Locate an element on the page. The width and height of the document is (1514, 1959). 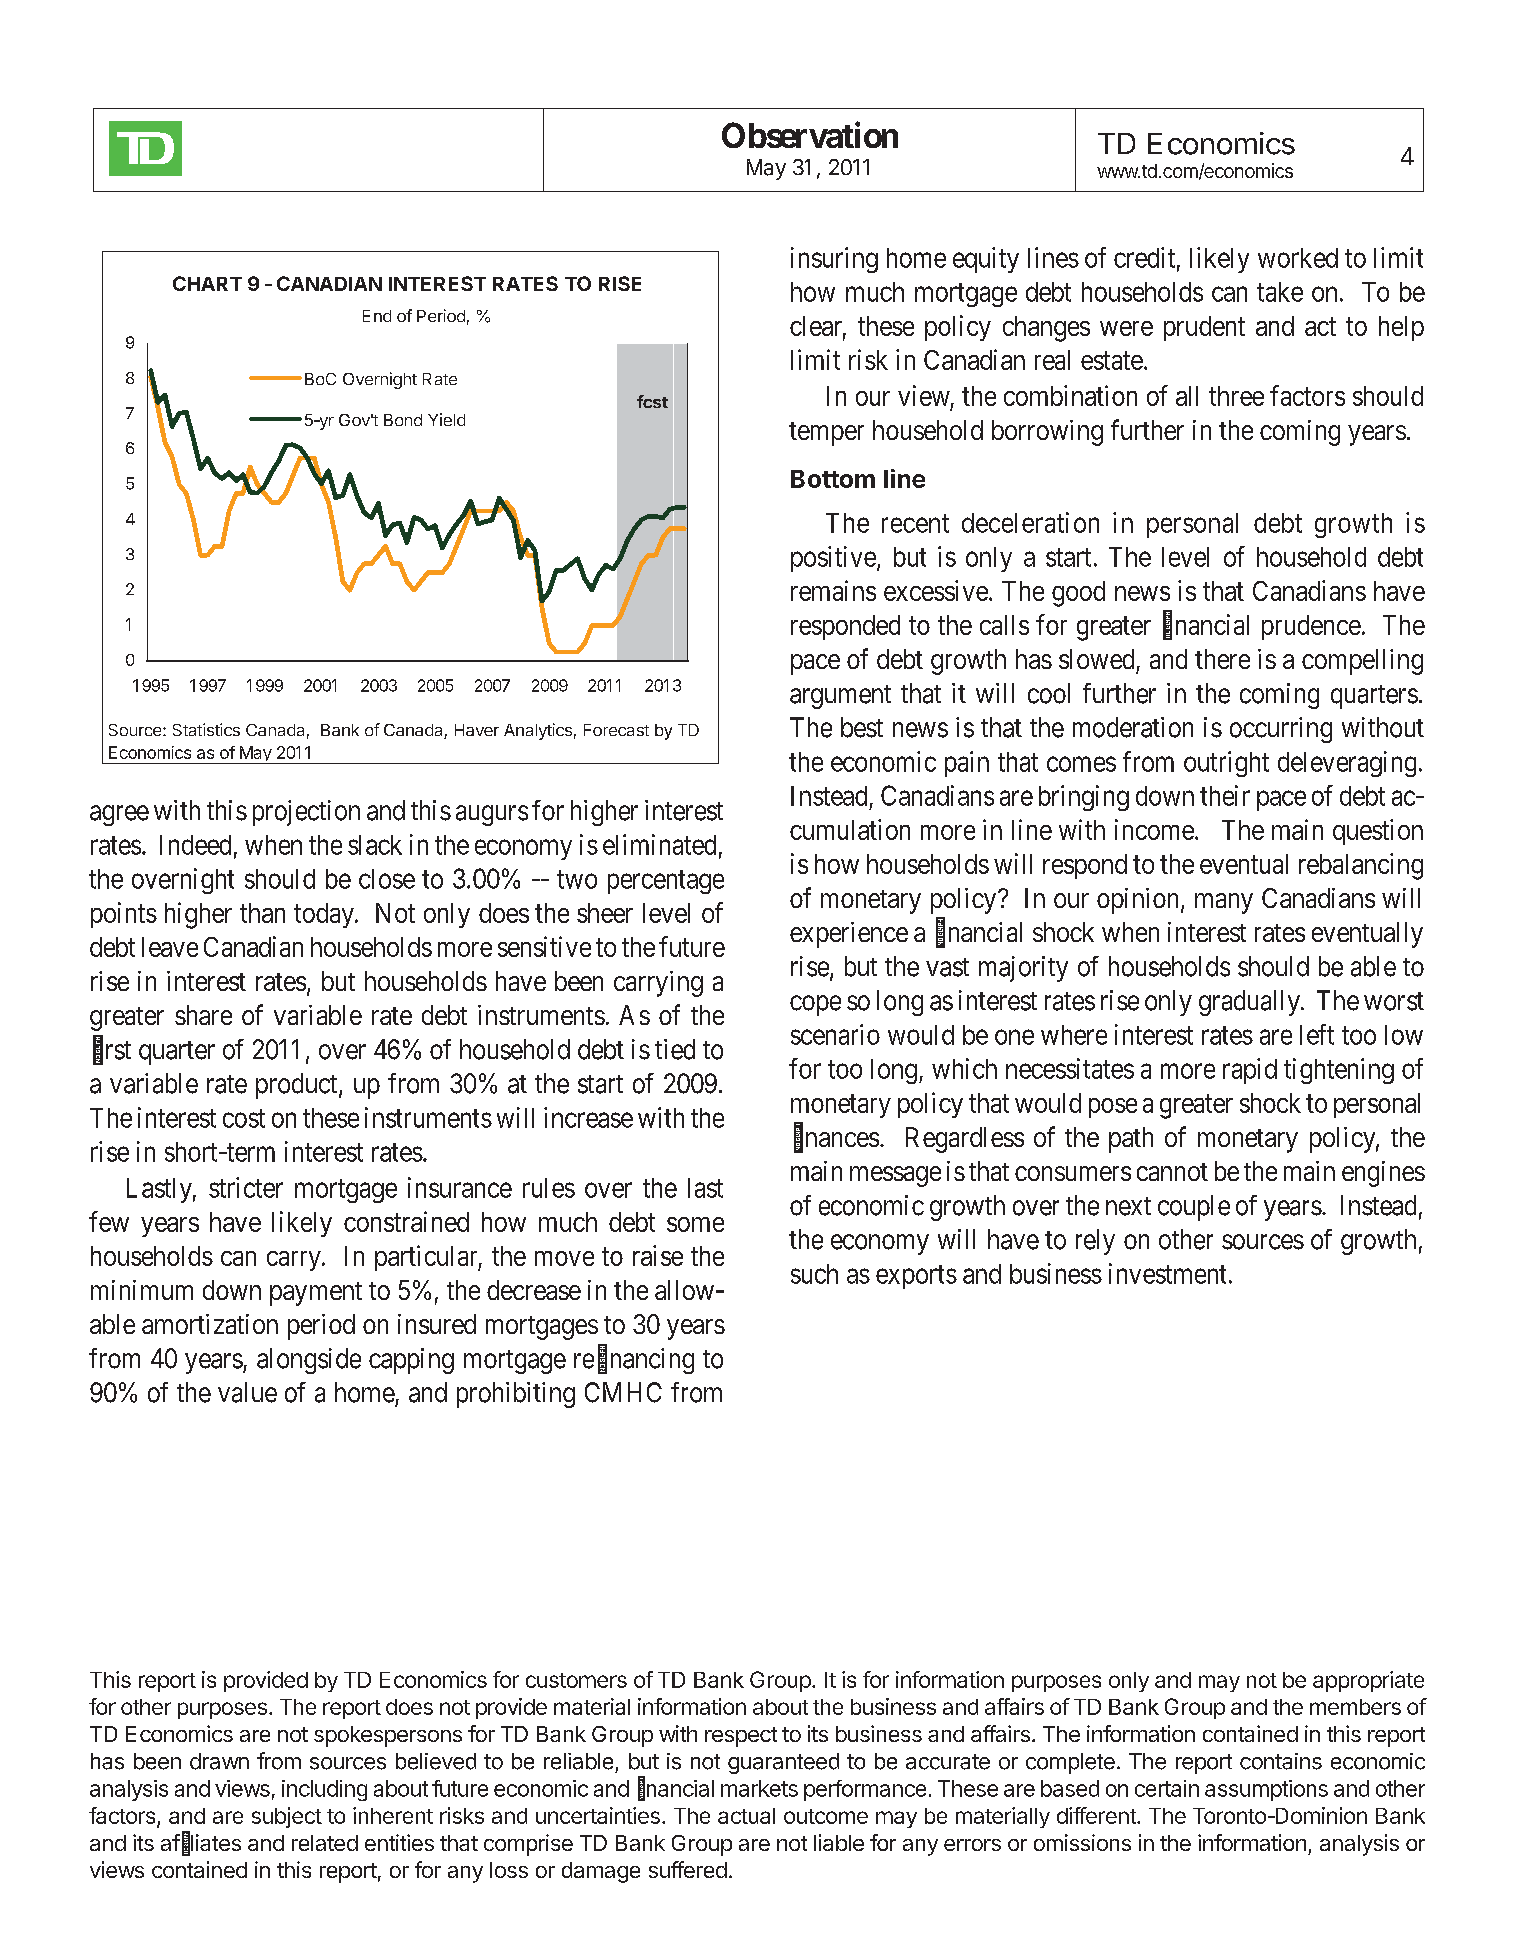
assumptions is located at coordinates (1266, 1790).
